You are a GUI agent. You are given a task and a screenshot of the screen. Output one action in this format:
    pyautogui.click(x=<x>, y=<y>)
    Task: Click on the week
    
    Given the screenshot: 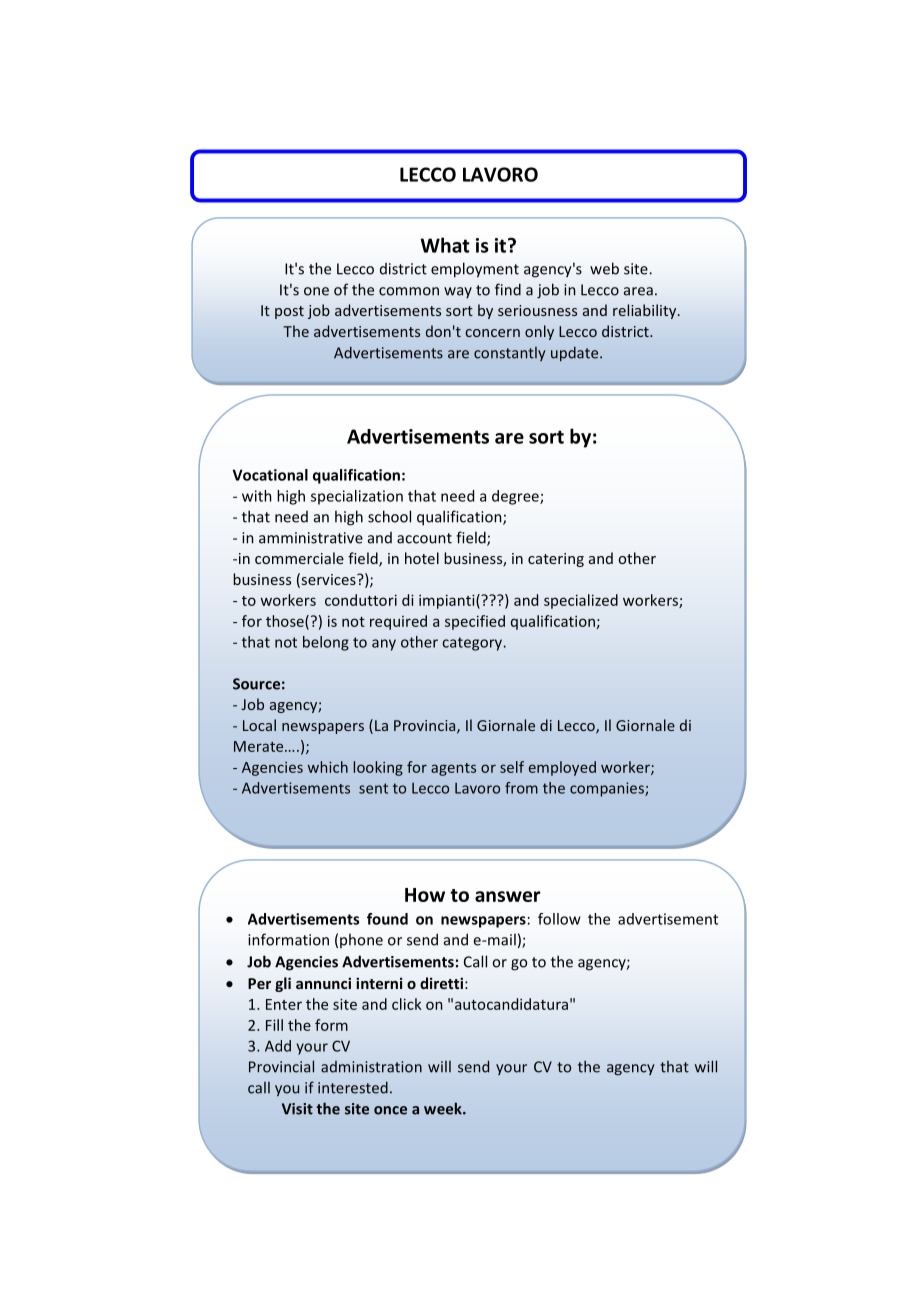 What is the action you would take?
    pyautogui.click(x=444, y=1108)
